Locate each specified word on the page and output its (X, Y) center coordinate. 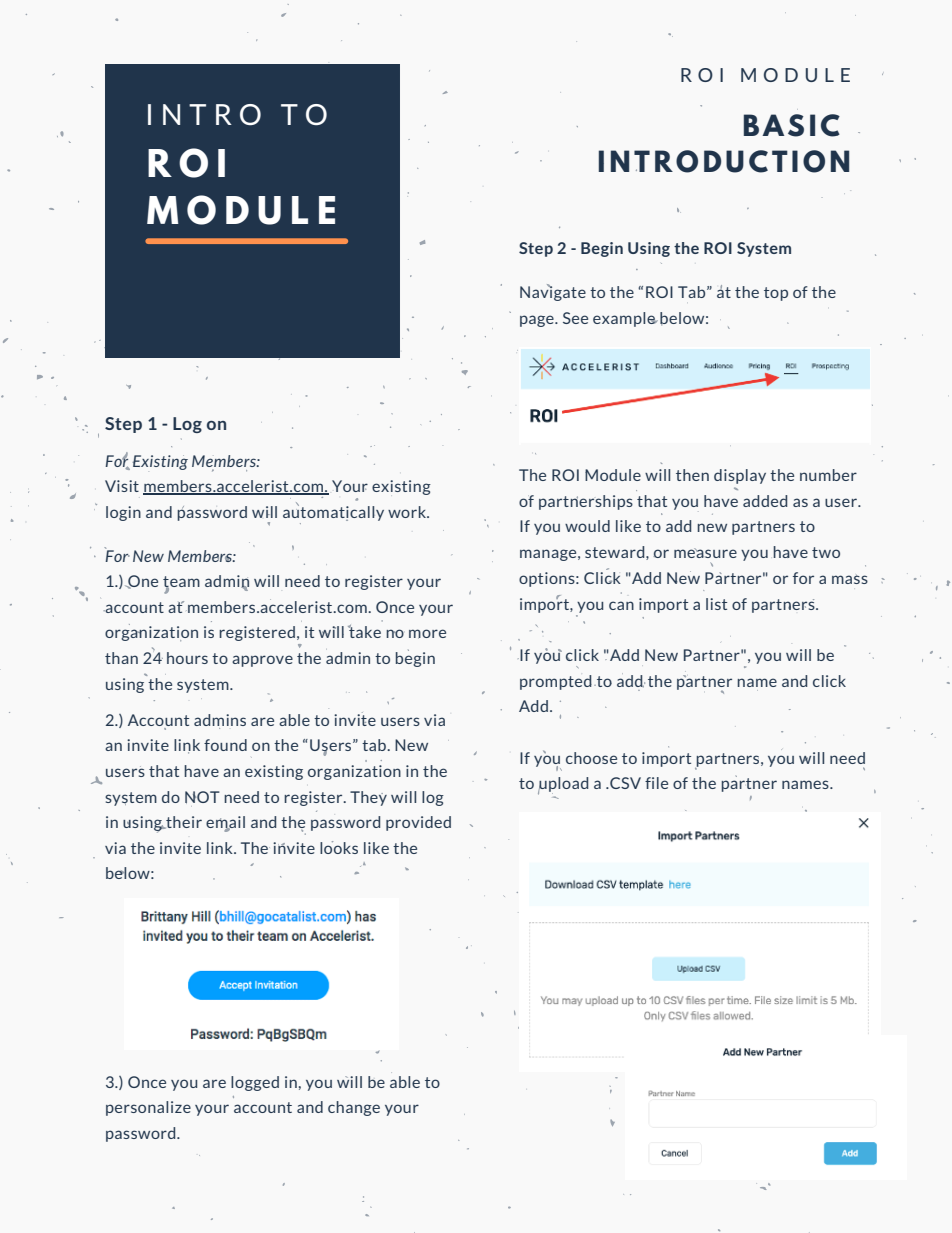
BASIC (792, 125)
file (656, 783)
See (575, 318)
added (765, 501)
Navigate (553, 292)
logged (255, 1083)
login (123, 513)
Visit (122, 486)
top (776, 294)
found (225, 745)
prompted (556, 682)
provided (418, 823)
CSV (624, 783)
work (408, 512)
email (225, 823)
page (538, 321)
